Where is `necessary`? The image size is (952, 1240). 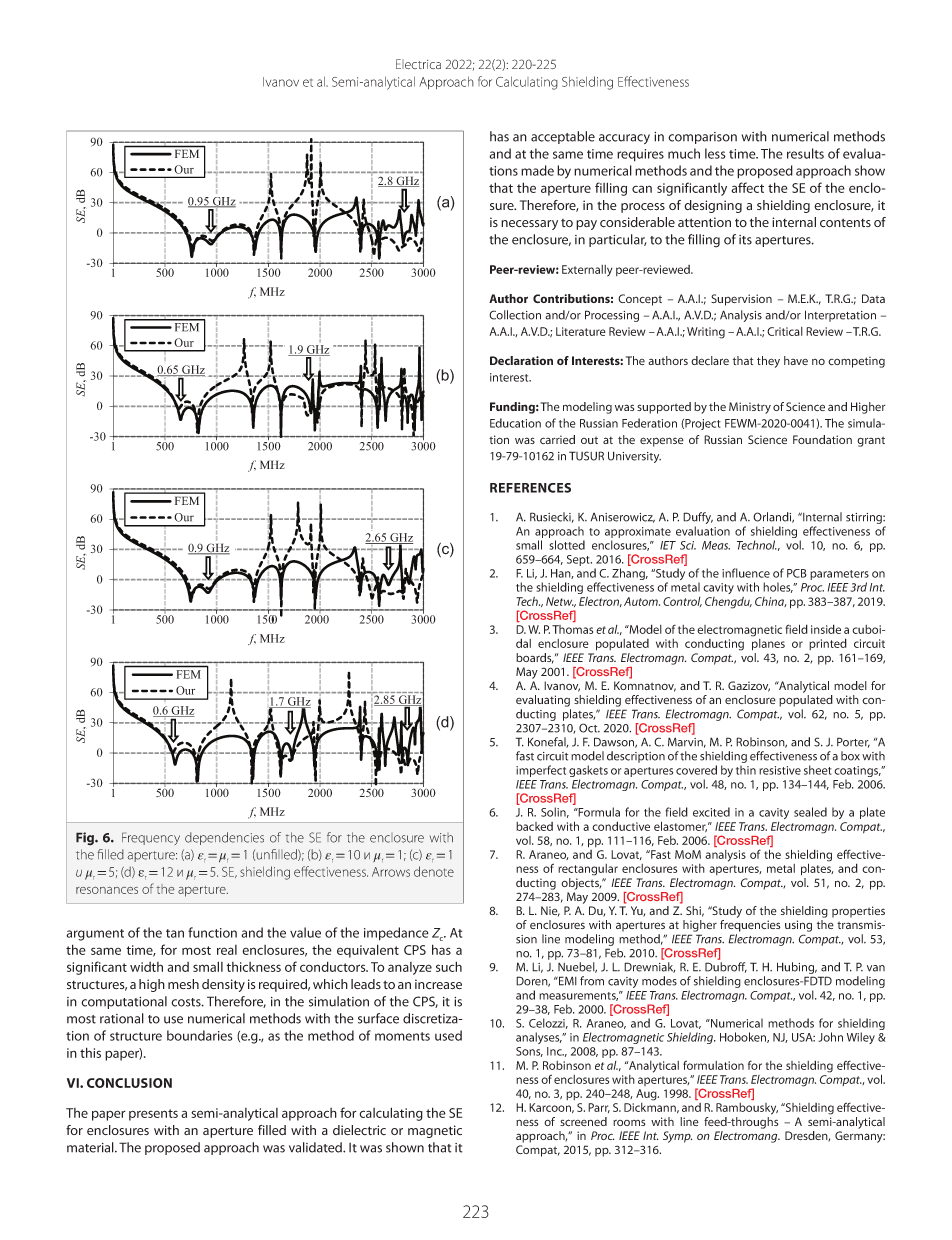 necessary is located at coordinates (529, 225).
